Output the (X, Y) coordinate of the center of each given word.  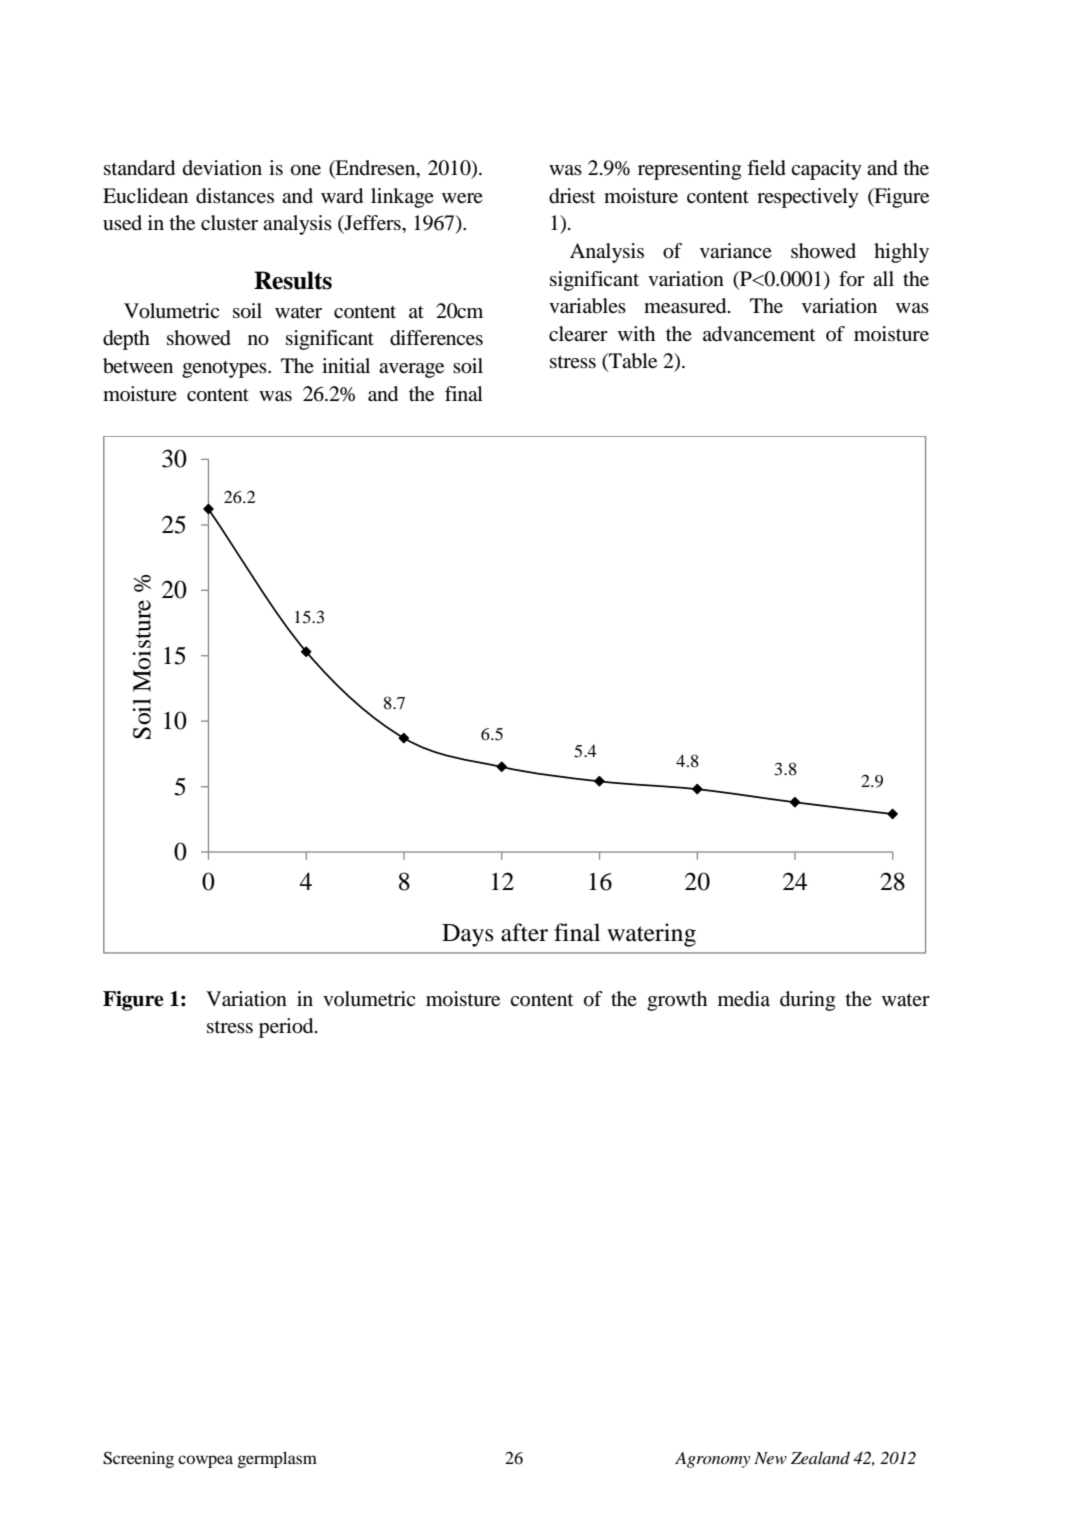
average (411, 370)
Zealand (820, 1458)
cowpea (205, 1461)
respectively (808, 198)
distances (235, 196)
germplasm (277, 1459)
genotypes (225, 369)
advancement (759, 334)
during (807, 1001)
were (462, 198)
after (524, 932)
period (287, 1028)
